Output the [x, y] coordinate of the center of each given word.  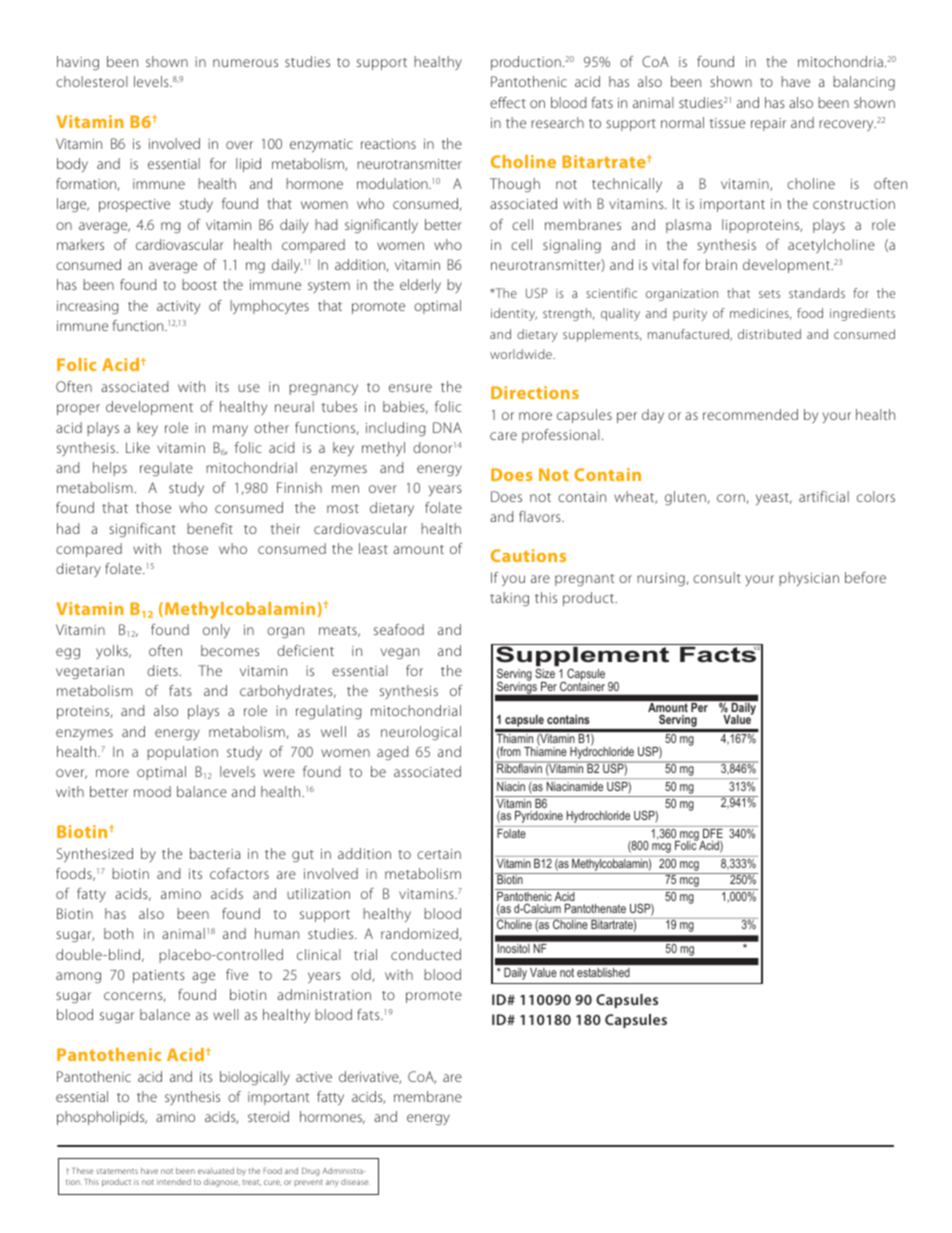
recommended [750, 414]
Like [138, 447]
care [503, 436]
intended [174, 1181]
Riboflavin [519, 767]
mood [152, 791]
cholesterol [92, 81]
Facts [719, 654]
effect [508, 102]
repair [769, 124]
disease [355, 1182]
